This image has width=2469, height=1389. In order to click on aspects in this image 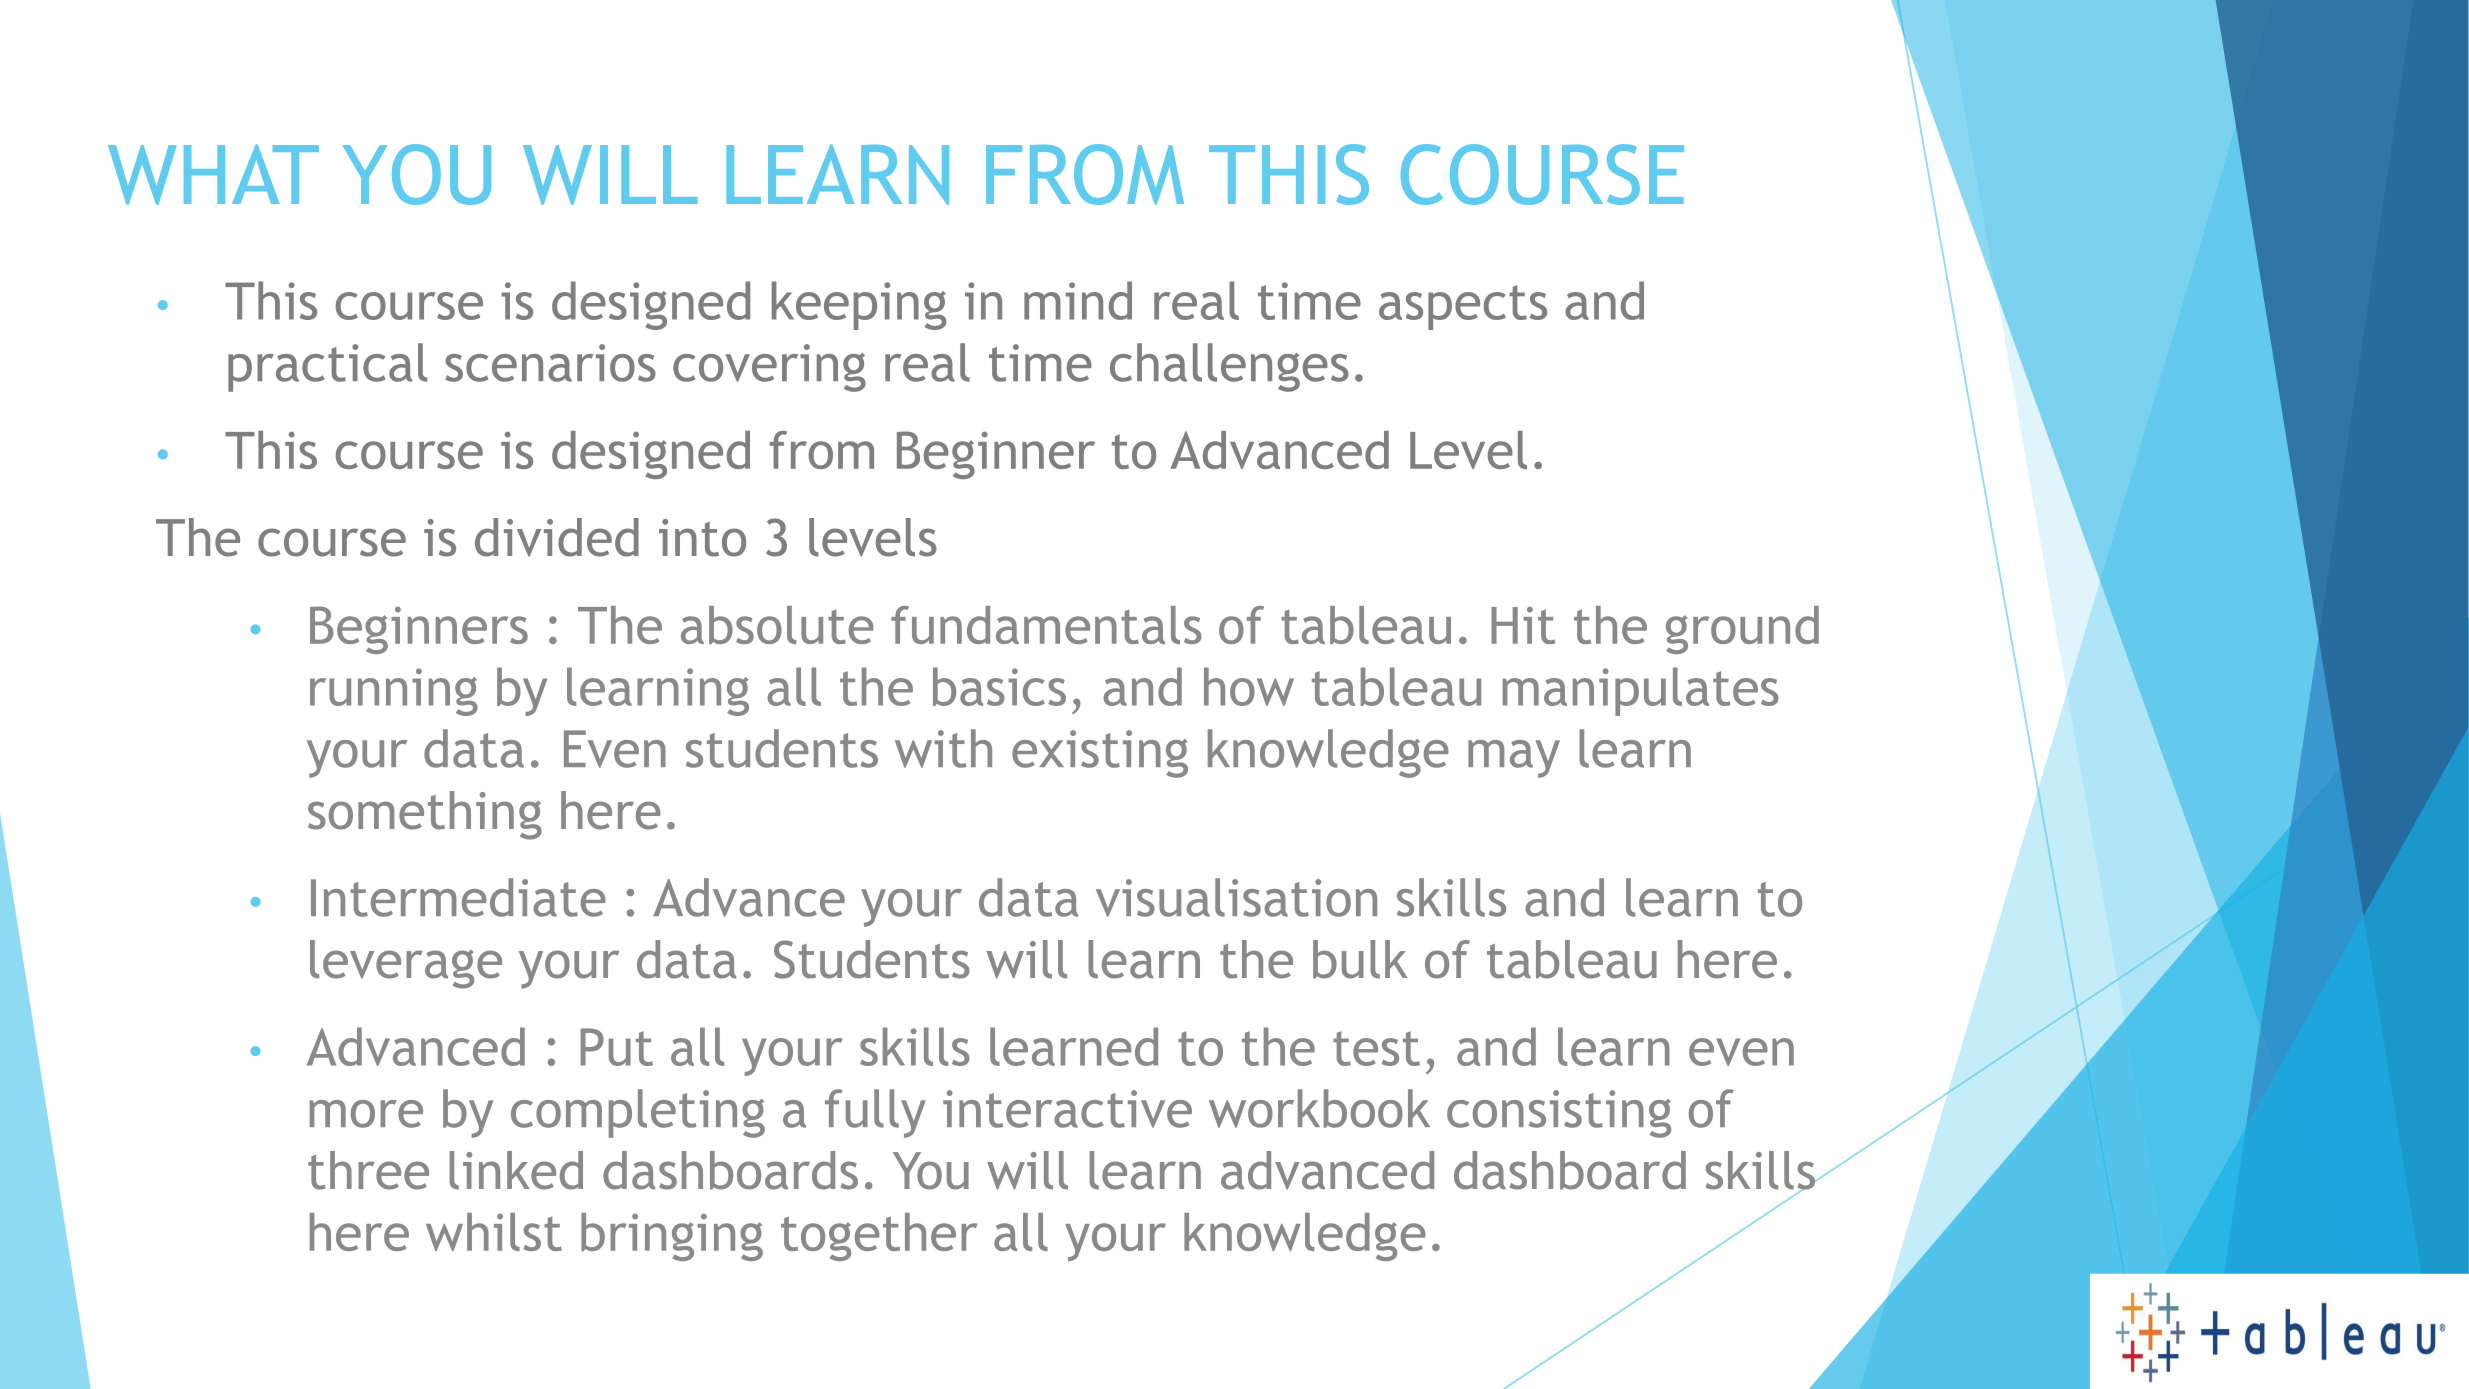, I will do `click(1463, 307)`.
